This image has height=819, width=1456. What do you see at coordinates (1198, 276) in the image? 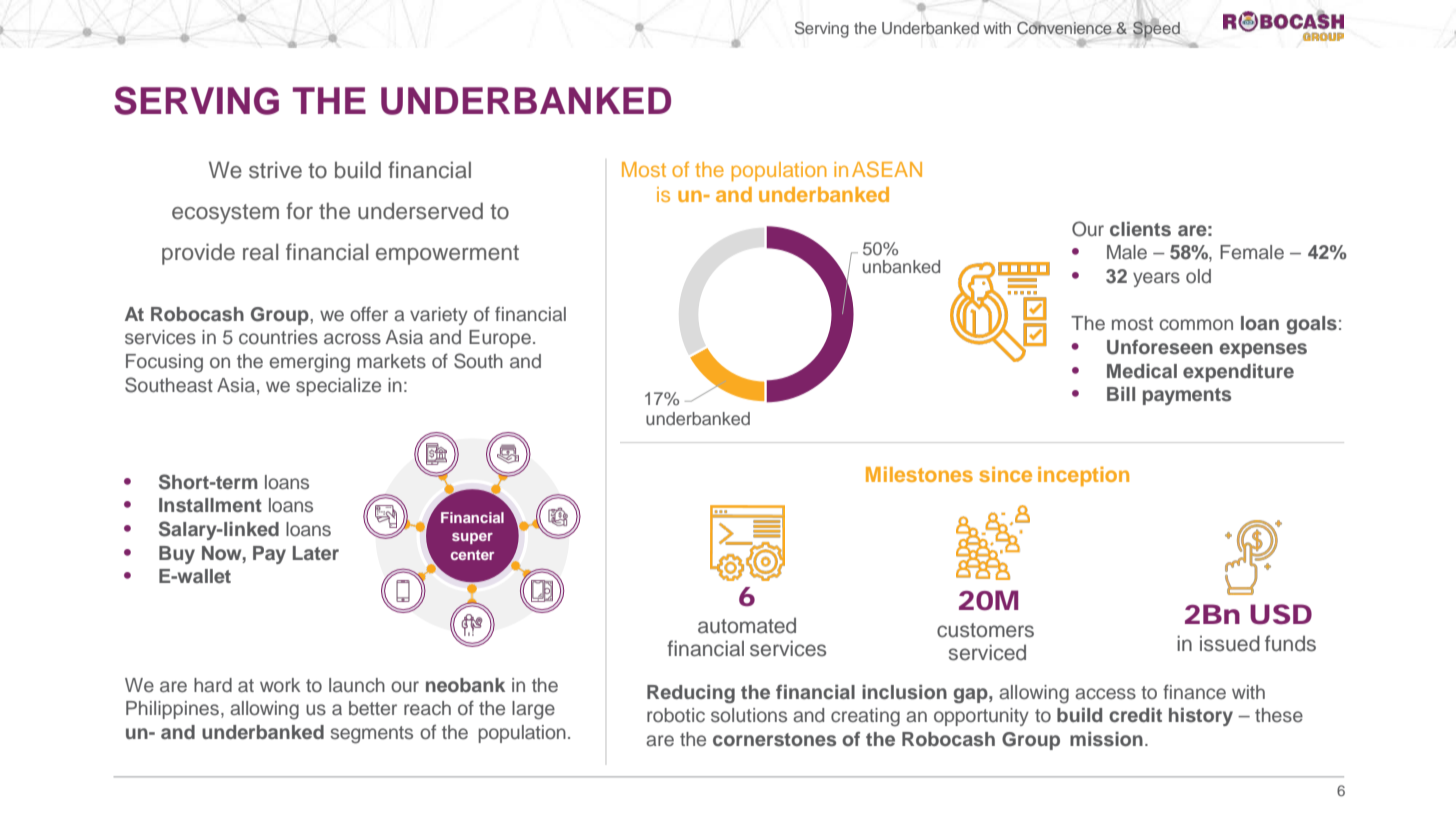
I see `old` at bounding box center [1198, 276].
